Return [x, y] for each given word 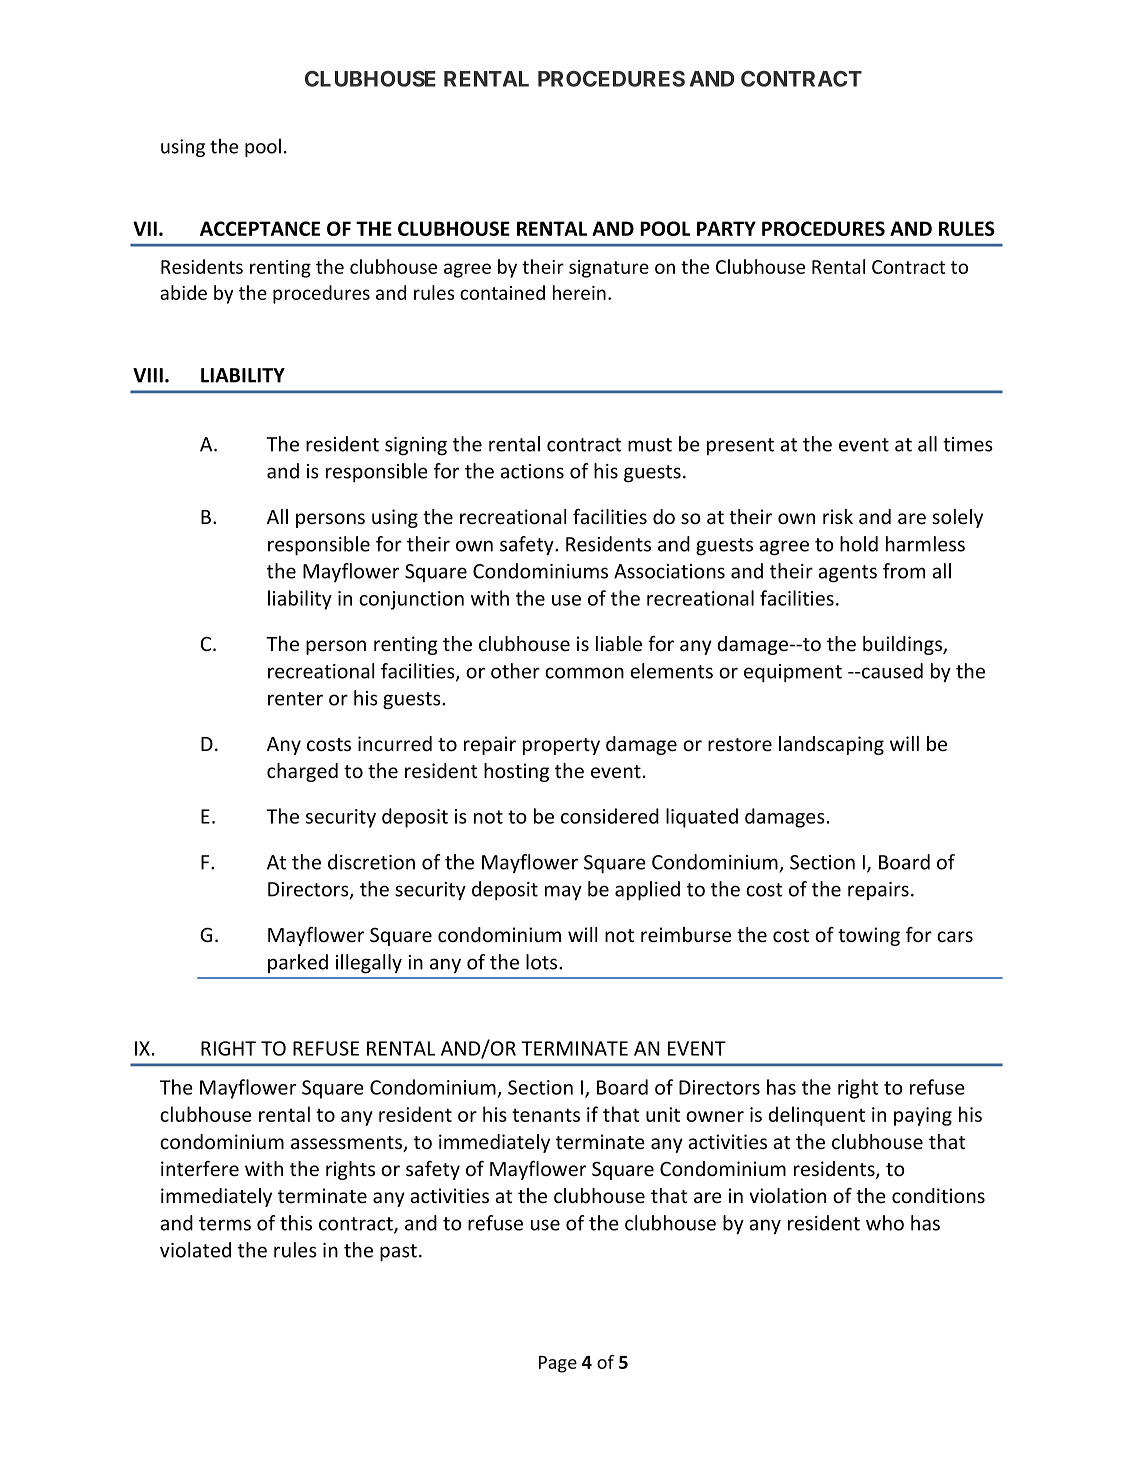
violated [195, 1250]
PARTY [726, 228]
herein [579, 292]
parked [298, 963]
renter [295, 699]
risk [838, 517]
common [584, 673]
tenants [546, 1115]
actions [532, 471]
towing [869, 936]
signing [416, 446]
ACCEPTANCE [260, 228]
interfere [200, 1169]
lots [543, 962]
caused [891, 671]
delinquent [816, 1116]
